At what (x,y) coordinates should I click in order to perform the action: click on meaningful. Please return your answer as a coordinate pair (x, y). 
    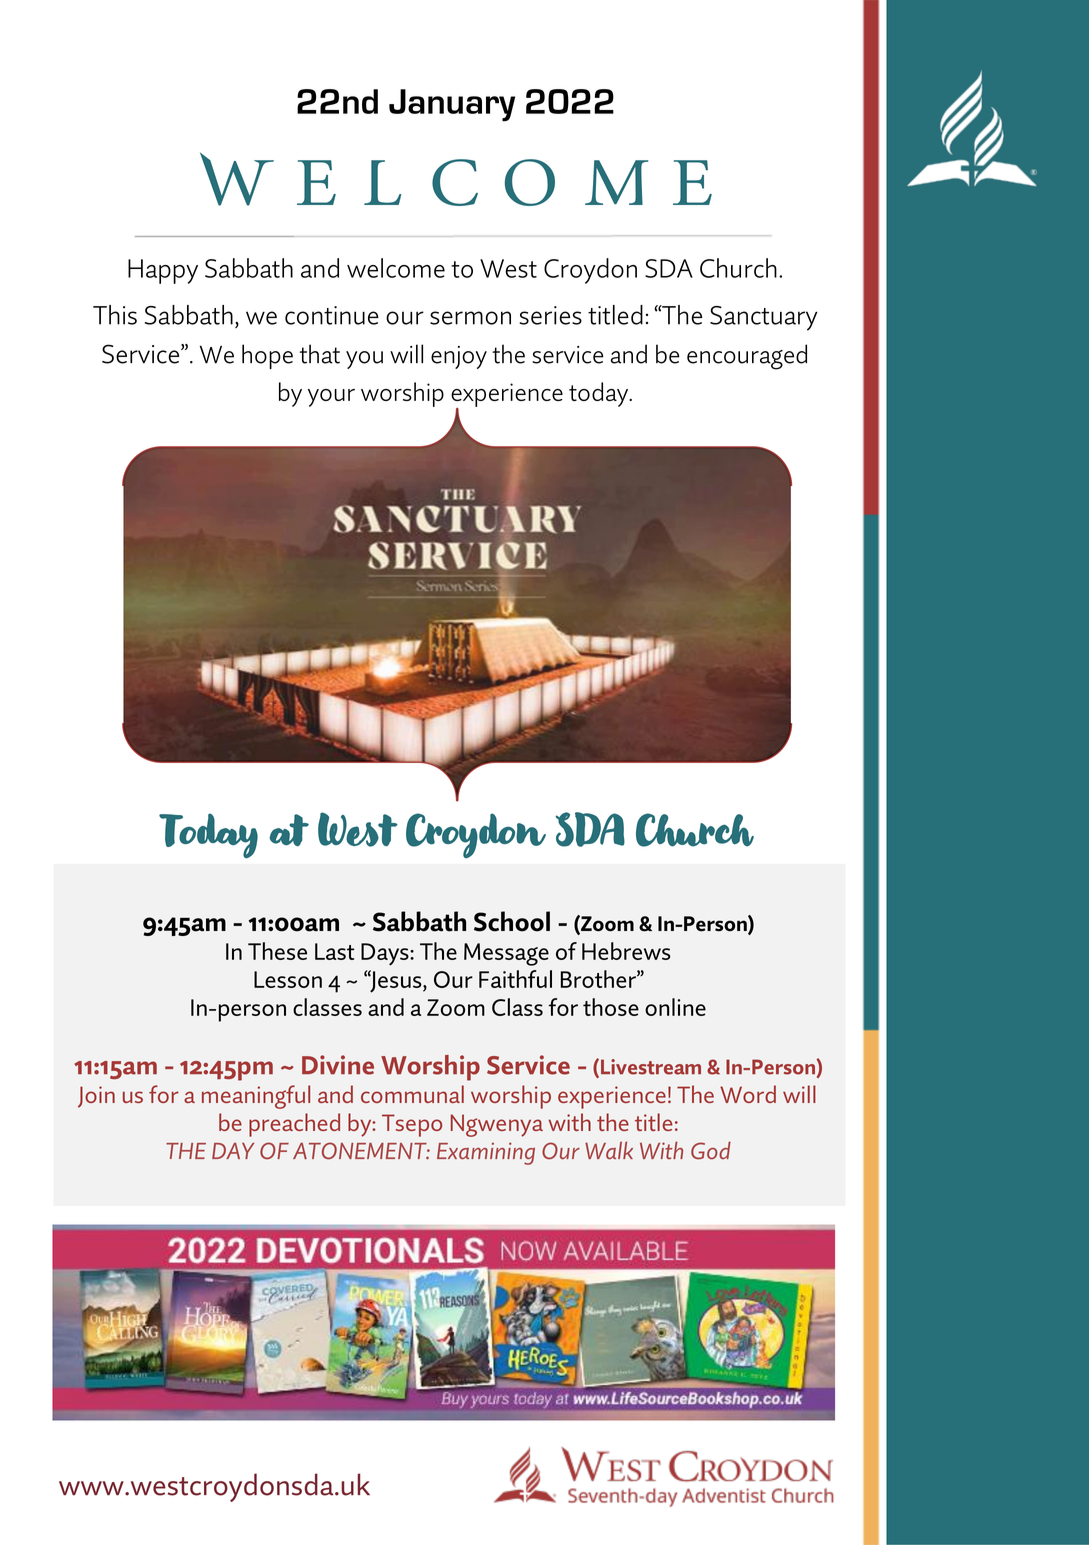
    Looking at the image, I should click on (256, 1097).
